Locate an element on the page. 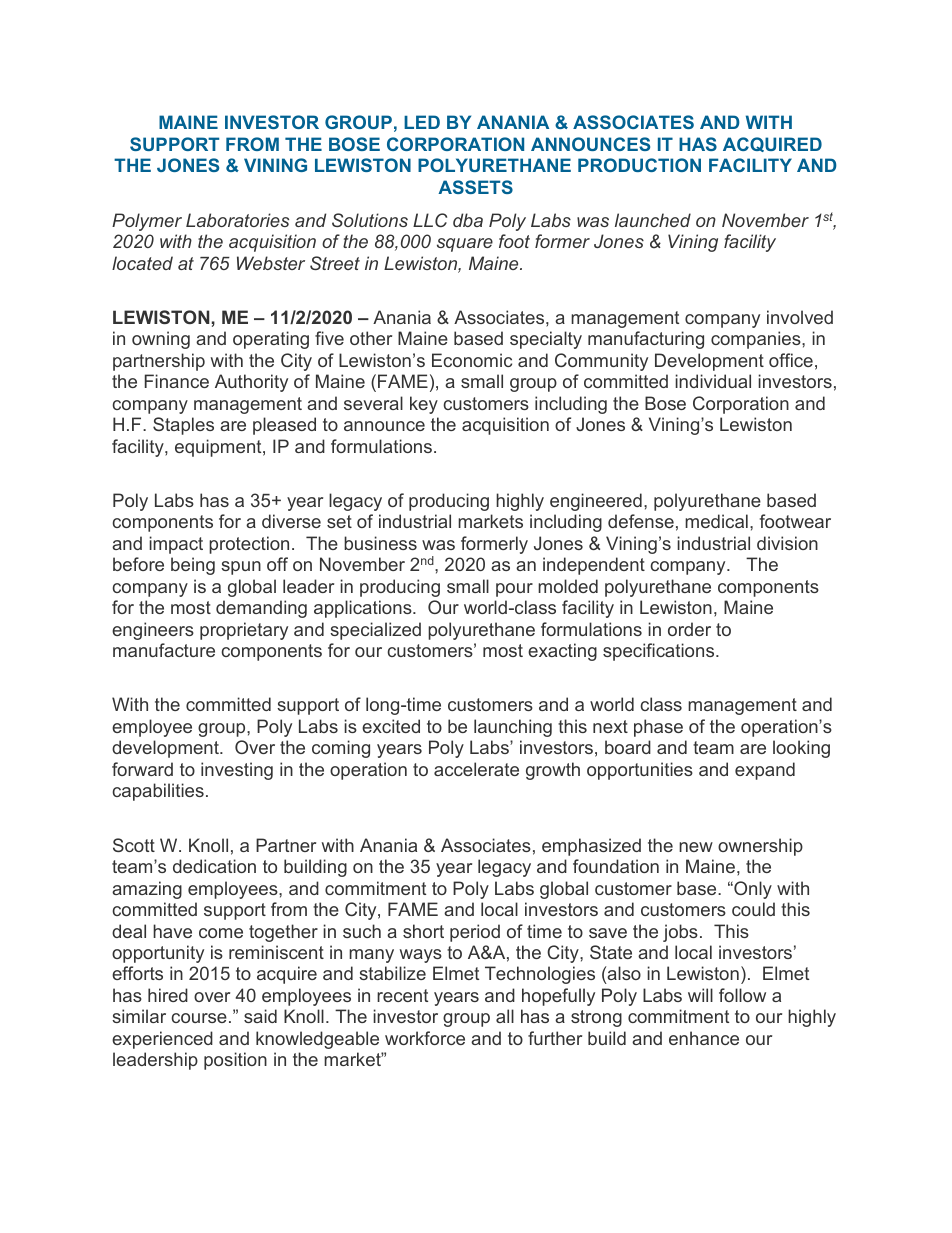 The width and height of the image is (952, 1233). individual is located at coordinates (713, 381).
